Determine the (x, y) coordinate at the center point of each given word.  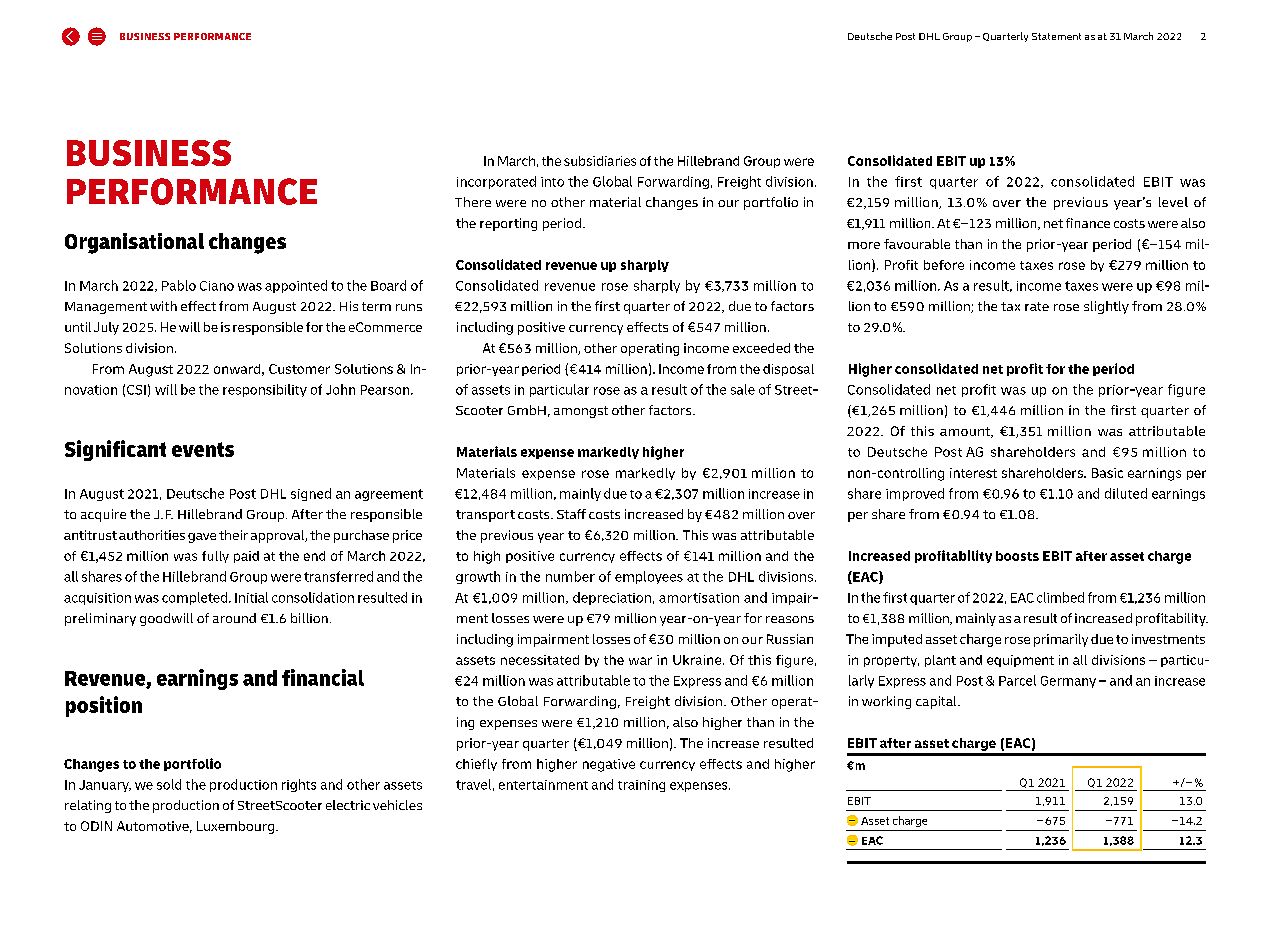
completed (196, 598)
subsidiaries (600, 161)
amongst (581, 412)
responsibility (265, 390)
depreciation (612, 598)
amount (966, 432)
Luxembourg (237, 827)
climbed (1060, 597)
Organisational (134, 243)
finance (1088, 223)
